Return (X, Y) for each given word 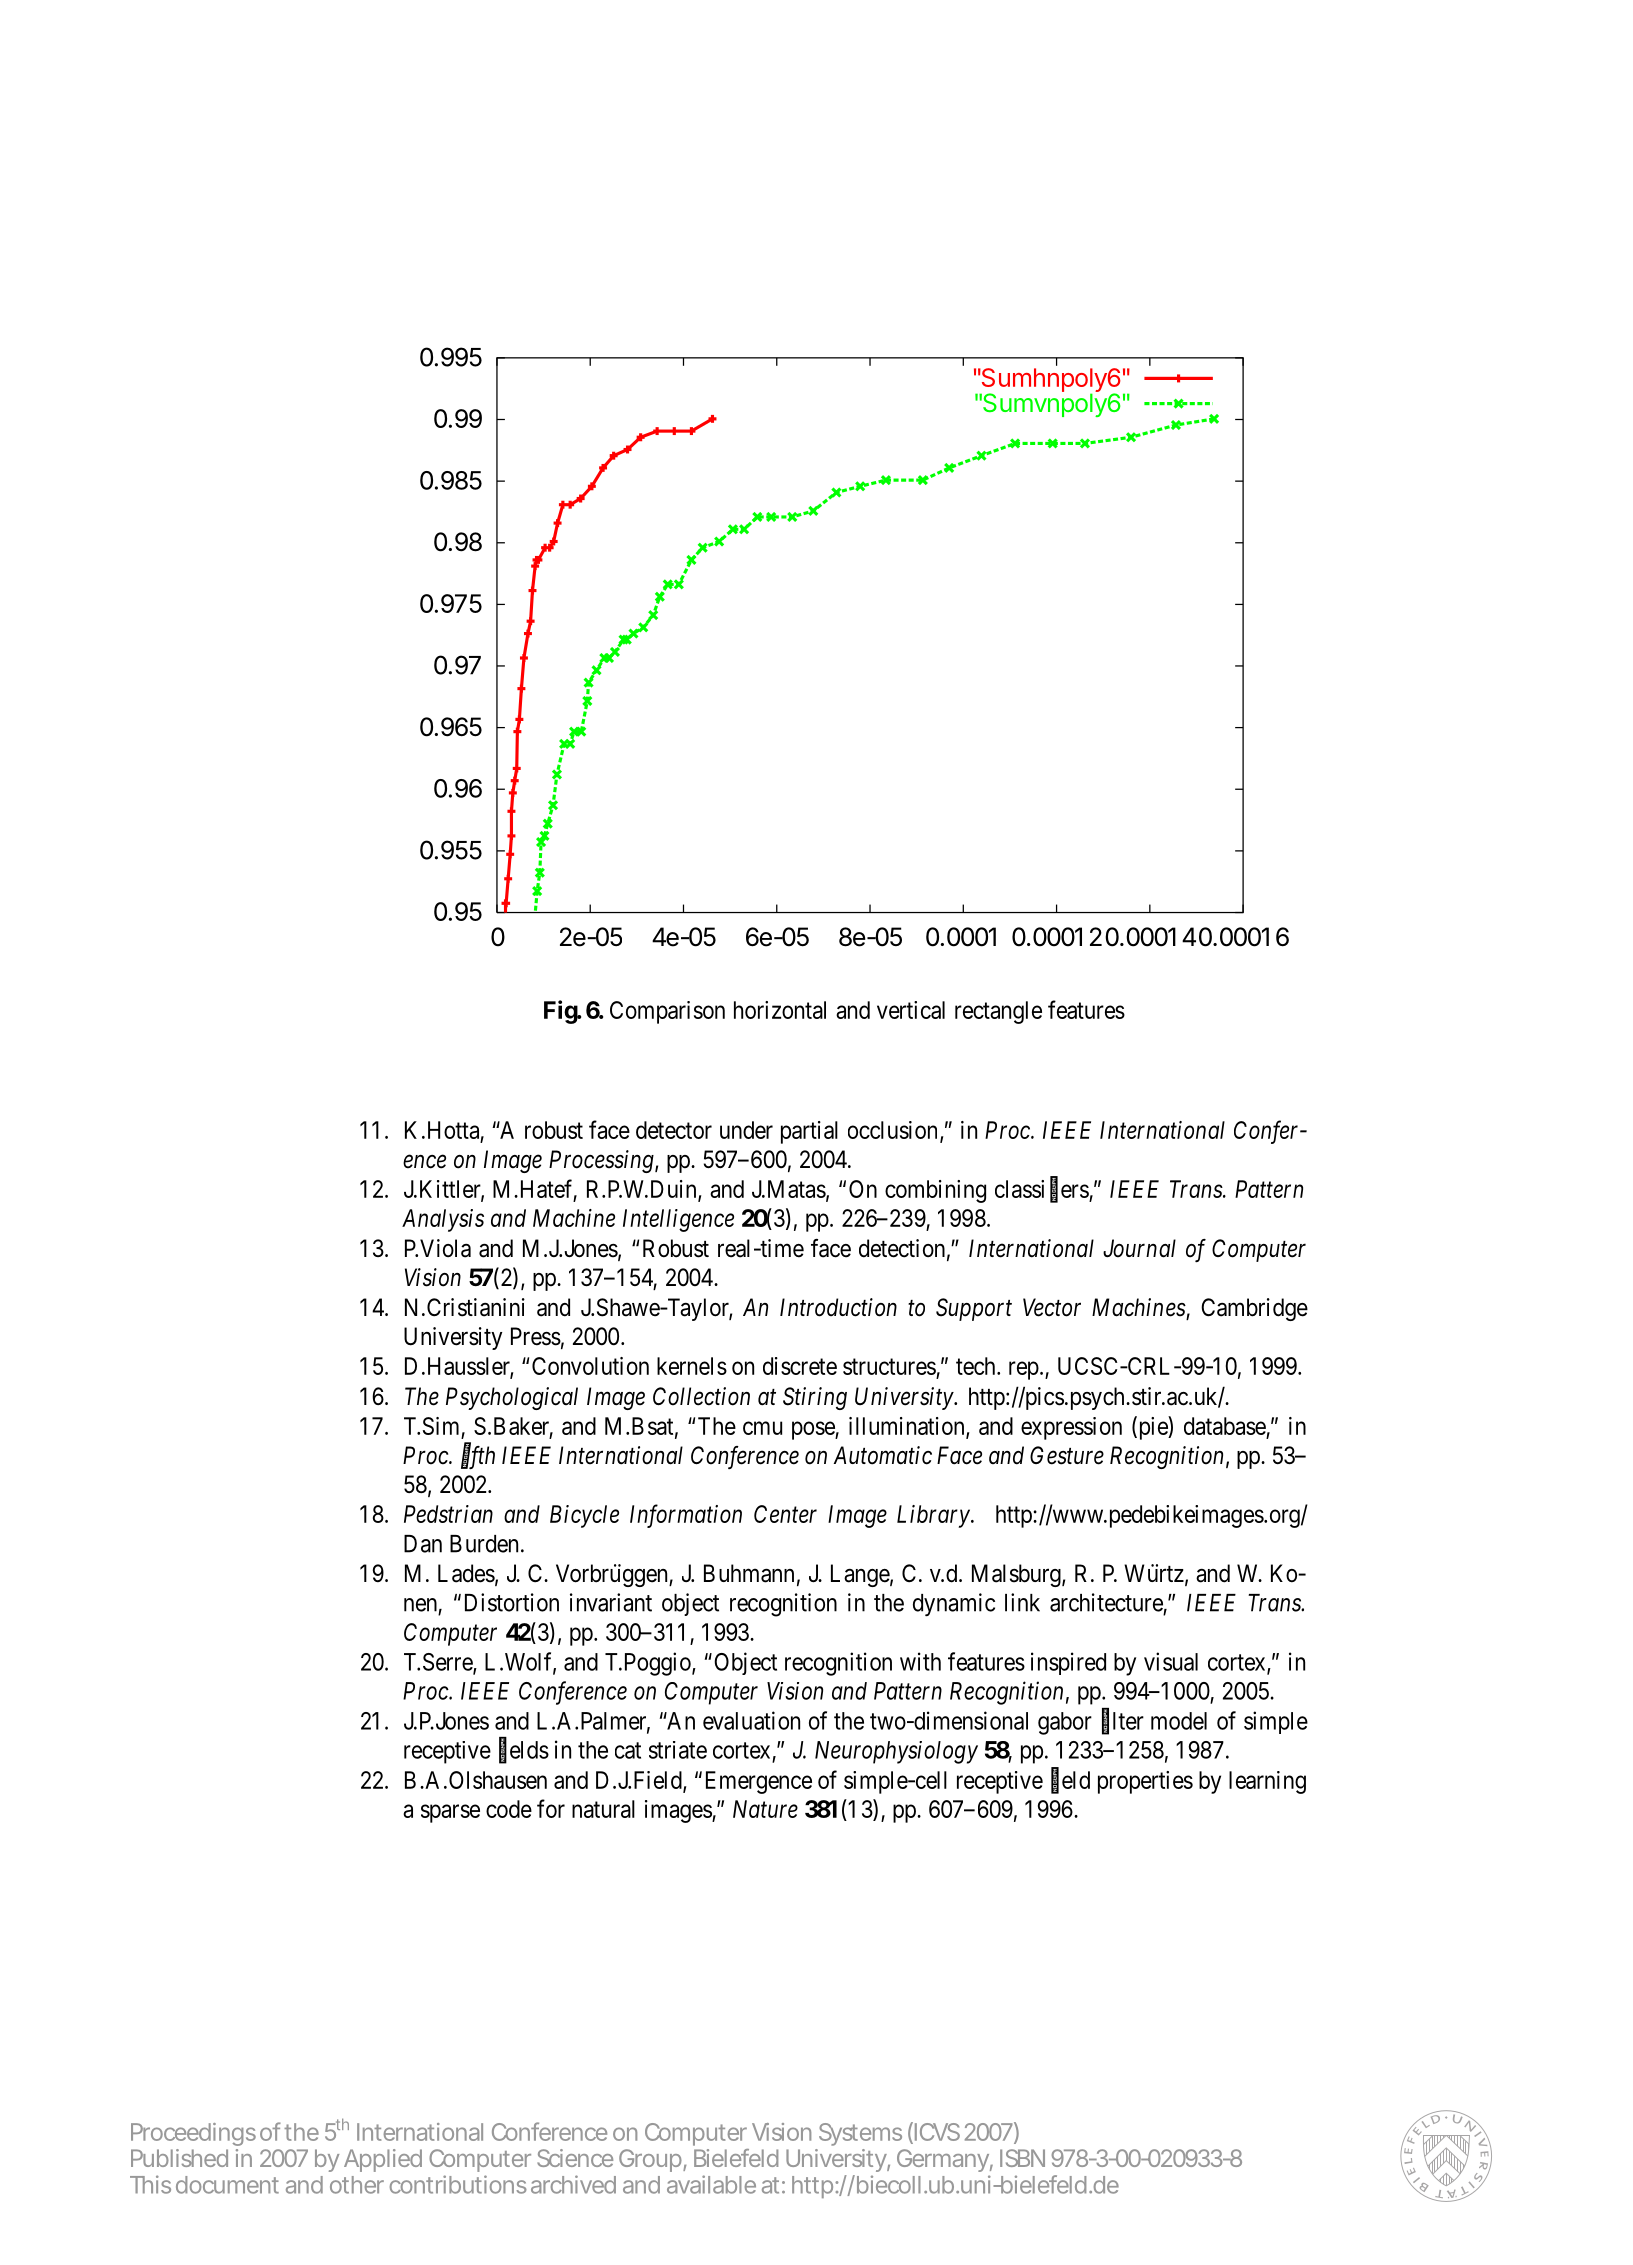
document (227, 2185)
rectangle (998, 1012)
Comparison (667, 1012)
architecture (1106, 1602)
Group (651, 2160)
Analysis (443, 1220)
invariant (611, 1602)
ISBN (1022, 2158)
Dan (423, 1544)
